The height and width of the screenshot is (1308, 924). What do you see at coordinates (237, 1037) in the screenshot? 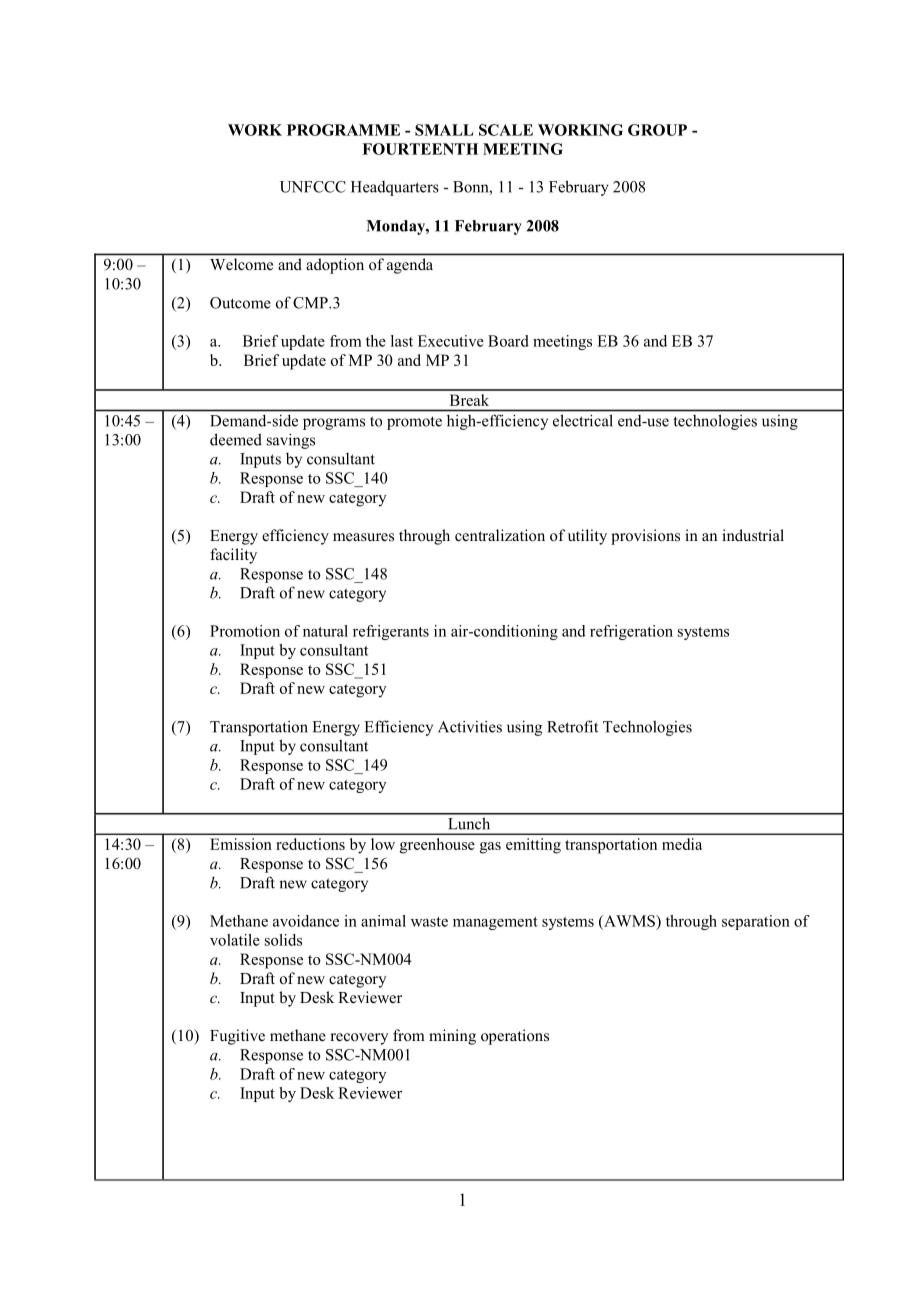
I see `Fugitive` at bounding box center [237, 1037].
